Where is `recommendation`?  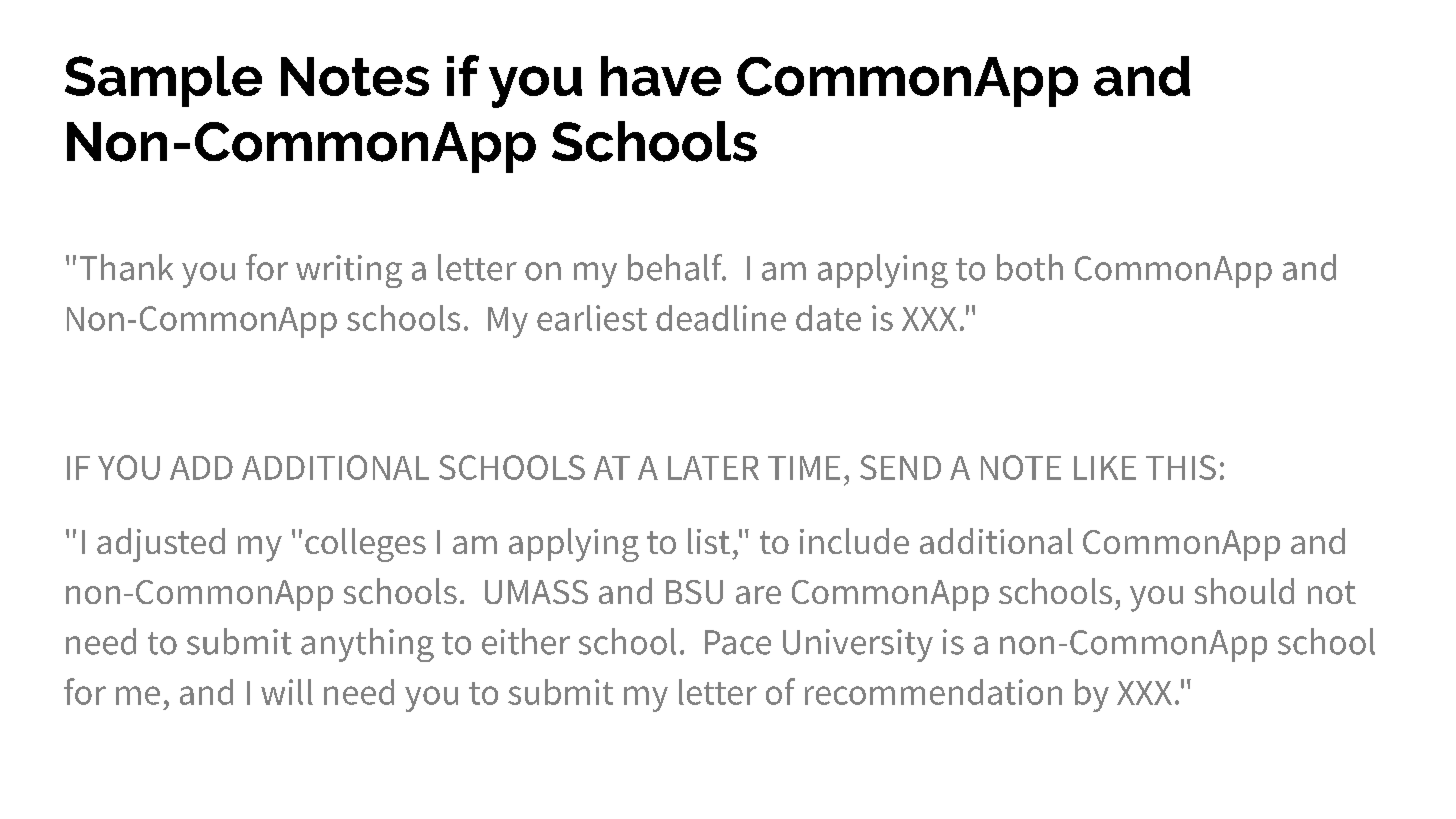
recommendation is located at coordinates (933, 692).
